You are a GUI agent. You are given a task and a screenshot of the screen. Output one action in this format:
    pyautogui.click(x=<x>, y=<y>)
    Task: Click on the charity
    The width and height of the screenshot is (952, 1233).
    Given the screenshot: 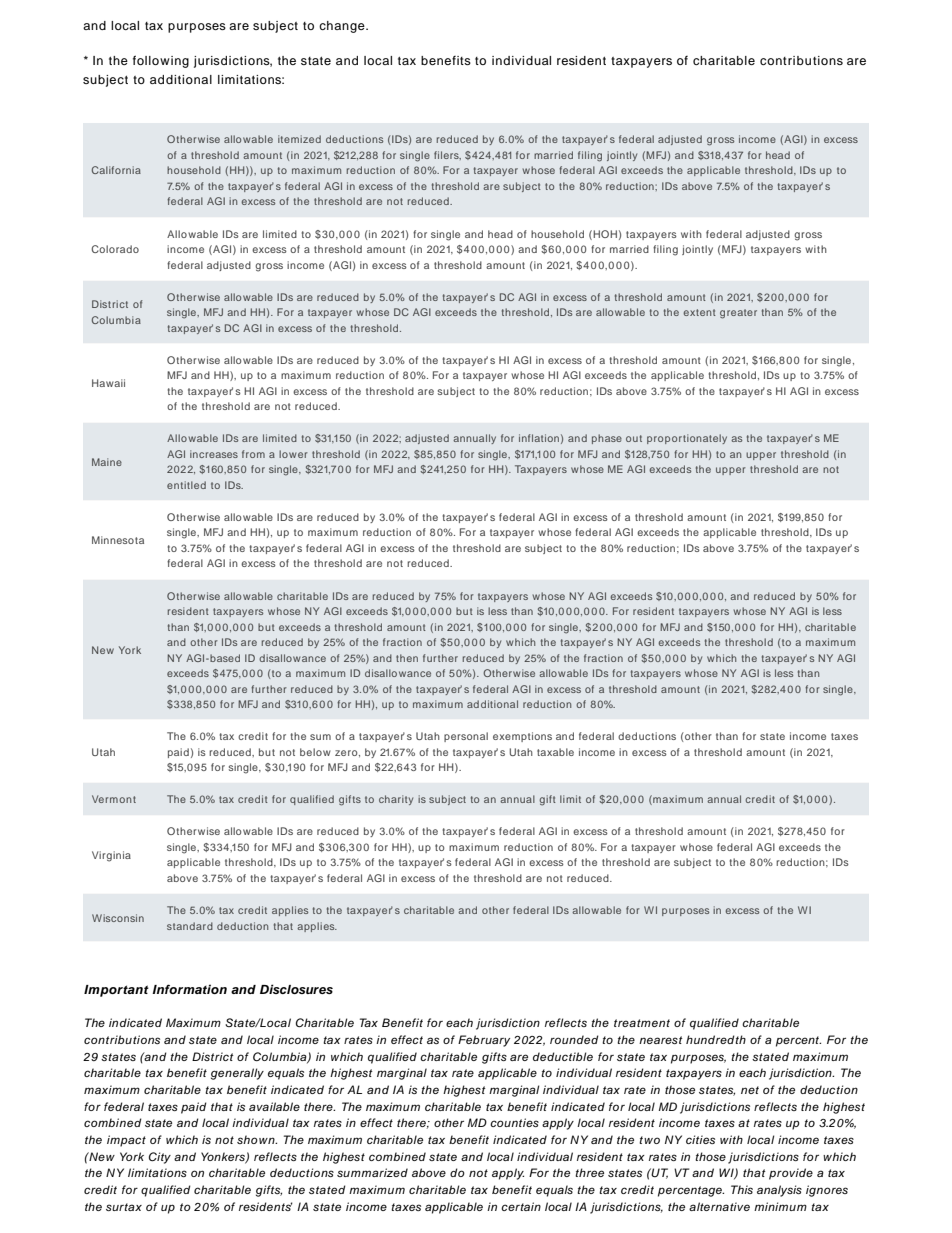 What is the action you would take?
    pyautogui.click(x=396, y=800)
